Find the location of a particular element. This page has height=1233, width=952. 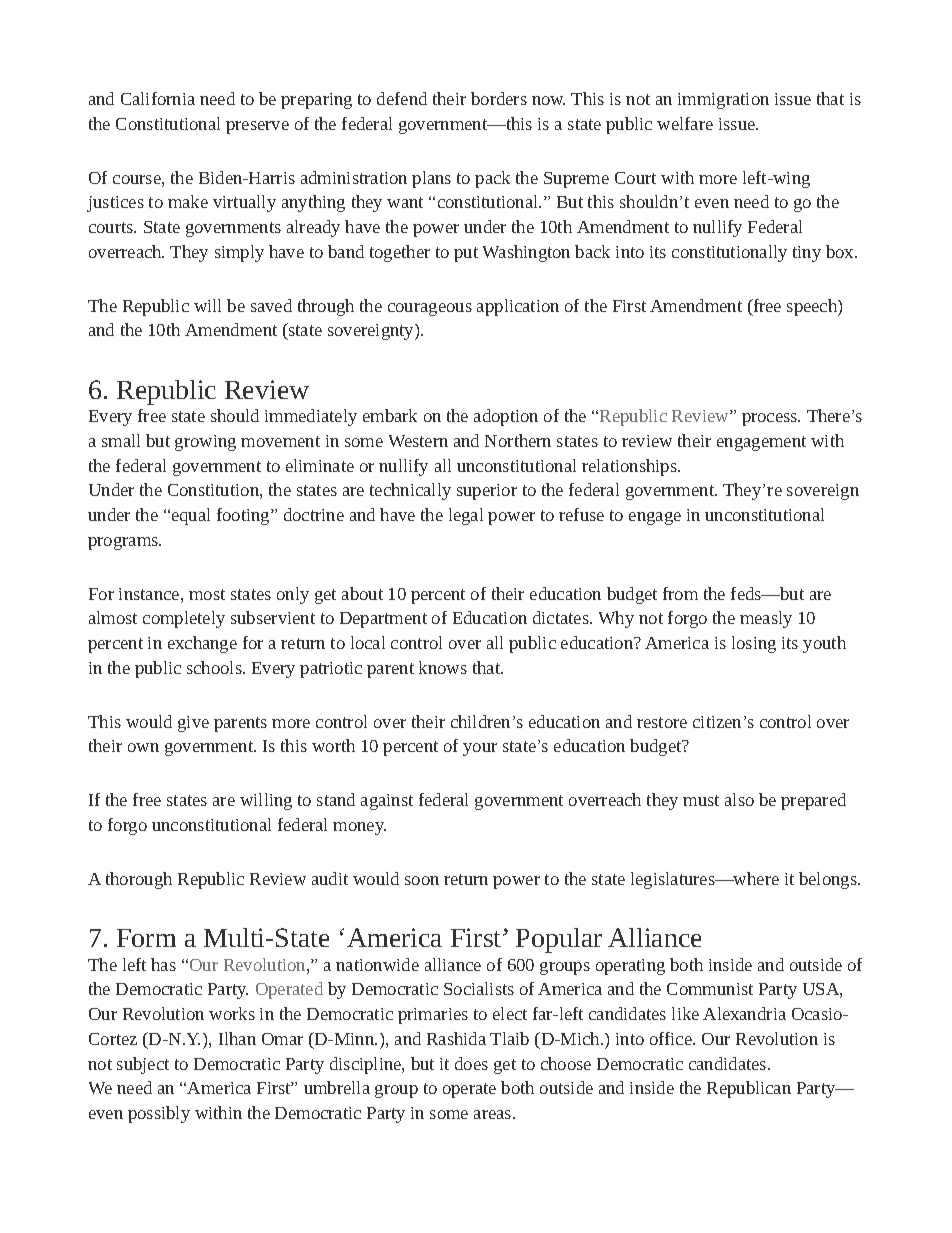

possibly is located at coordinates (159, 1114).
